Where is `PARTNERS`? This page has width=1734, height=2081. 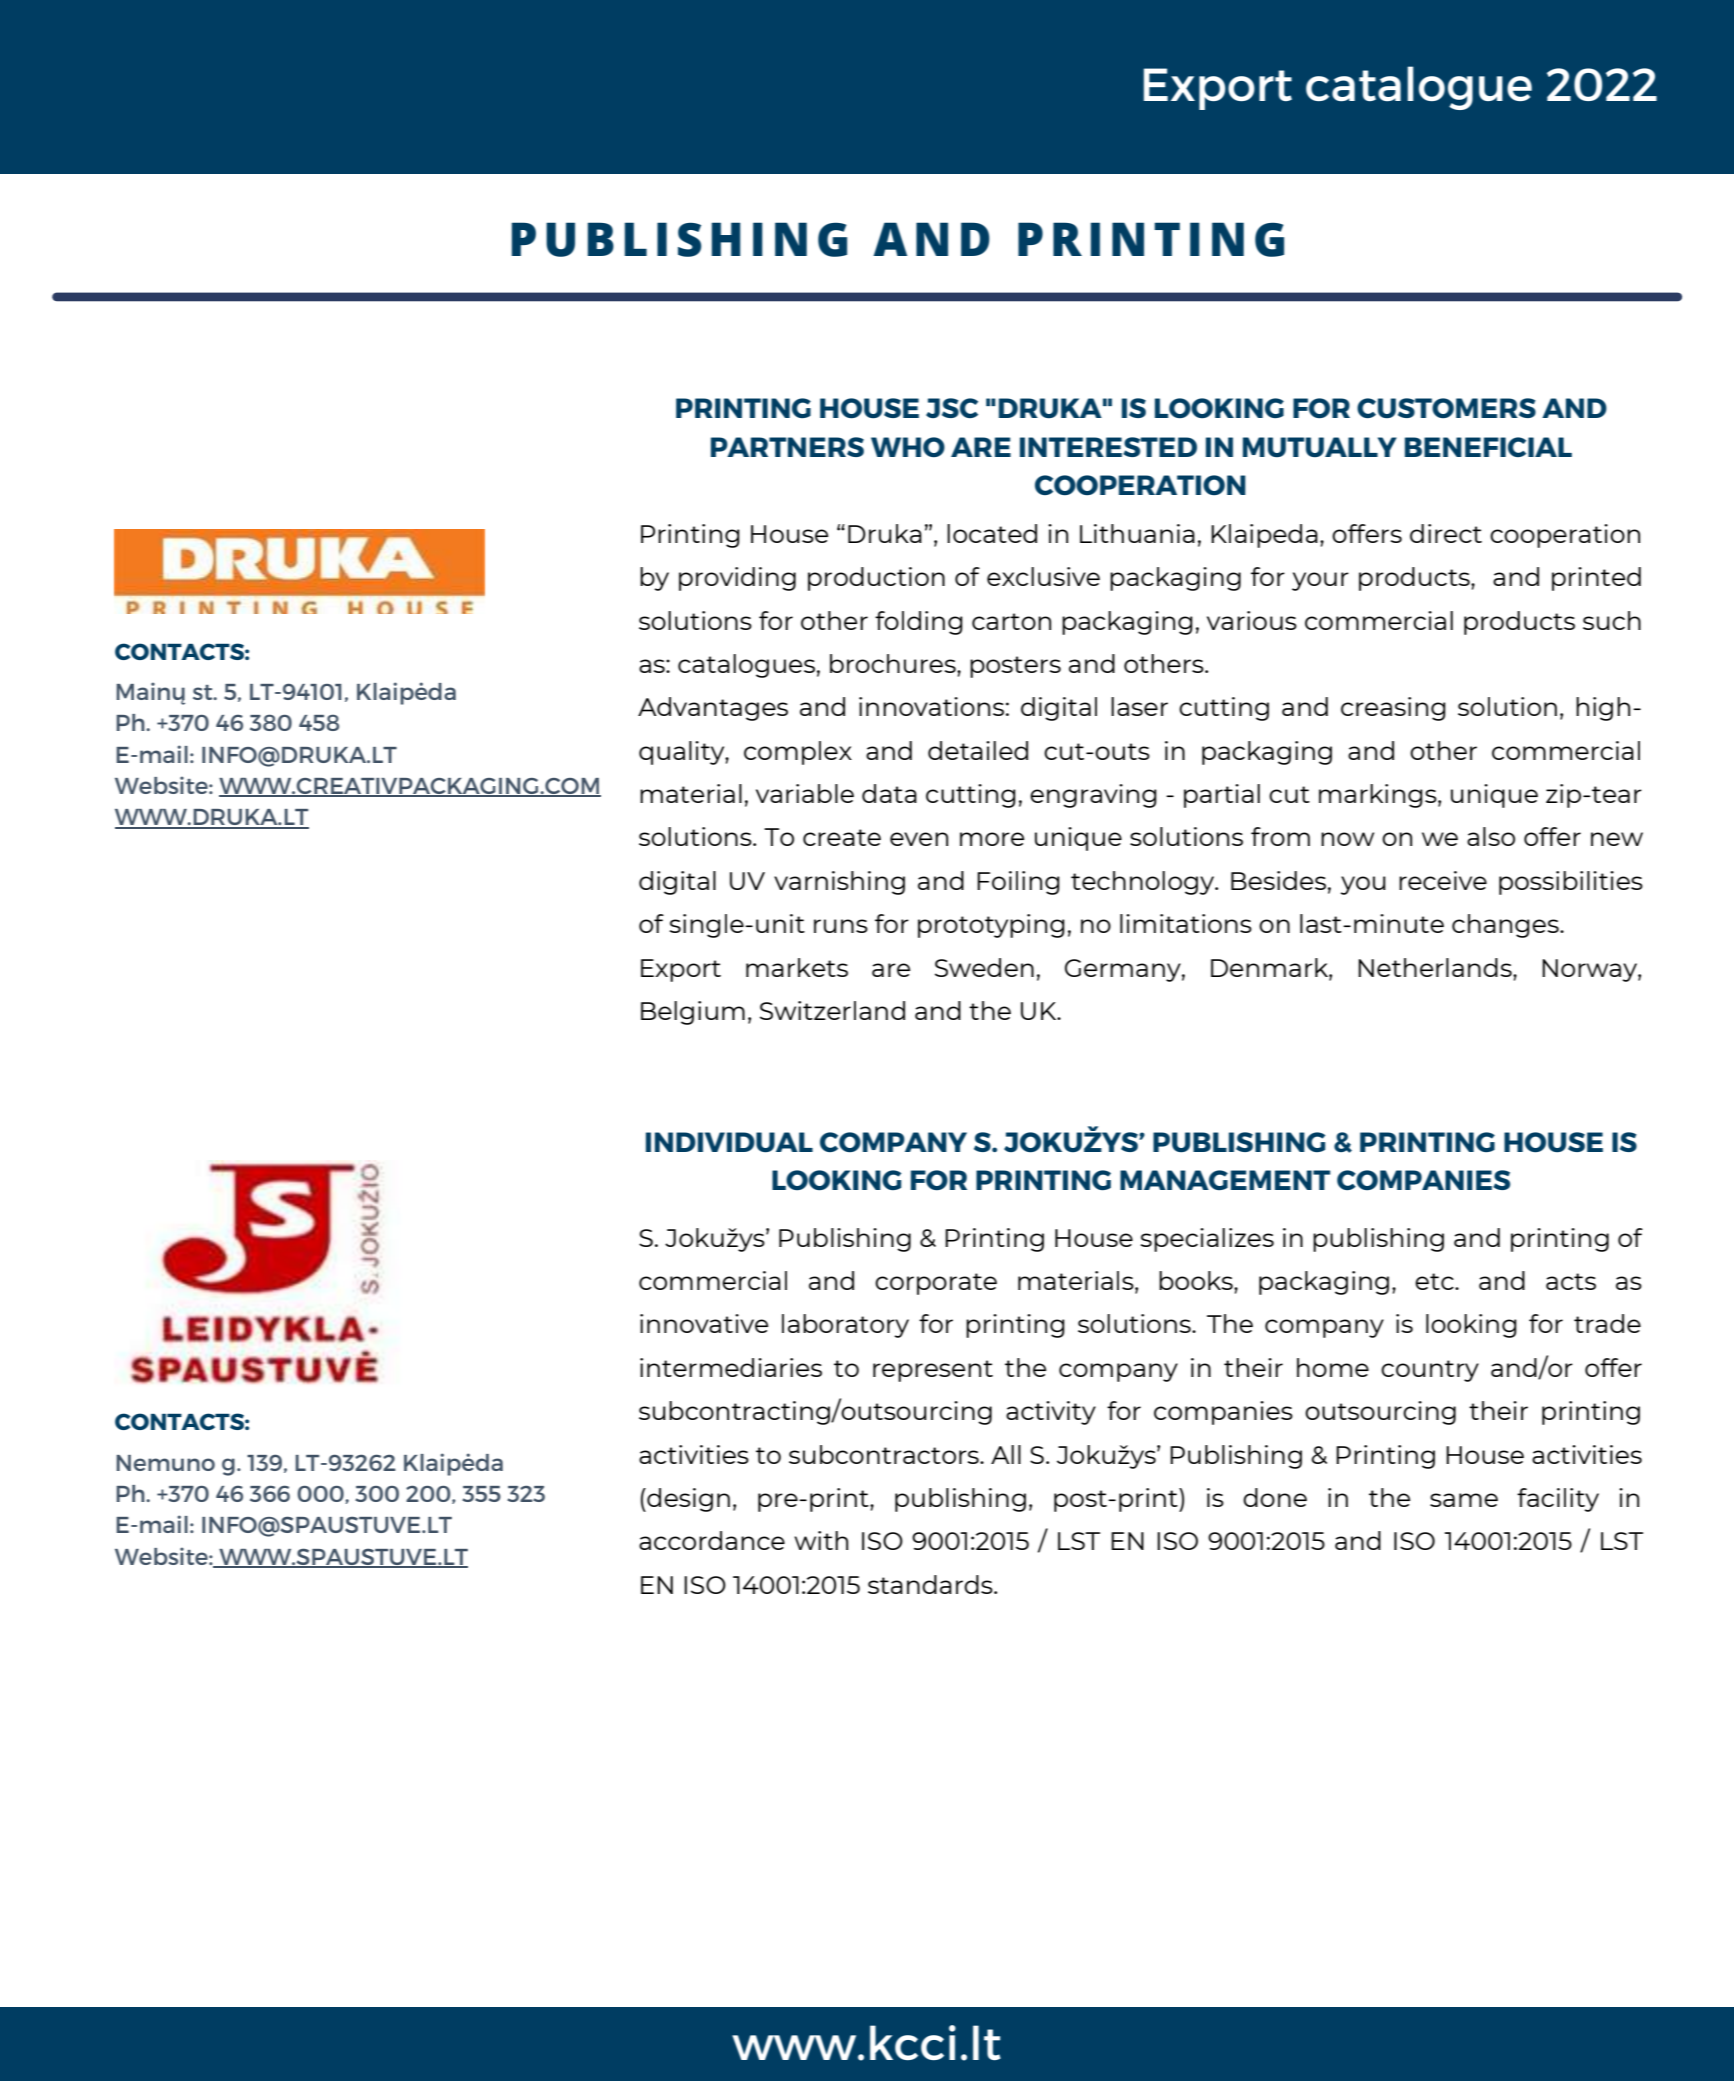
PARTNERS is located at coordinates (787, 447).
